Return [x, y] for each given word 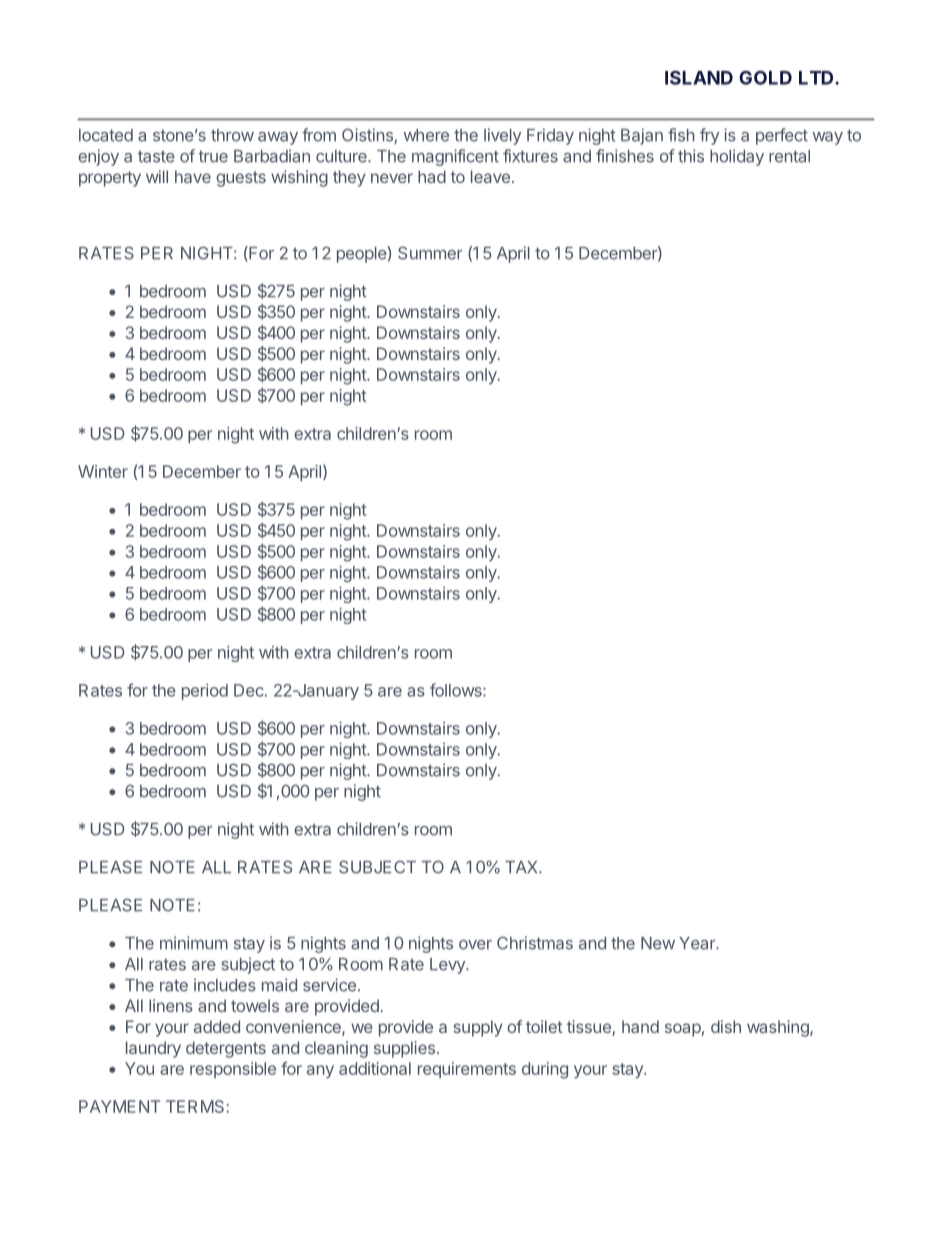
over [475, 945]
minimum [194, 943]
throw [232, 135]
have [193, 176]
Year [698, 943]
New [658, 943]
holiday [737, 157]
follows [457, 690]
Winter [103, 471]
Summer [430, 253]
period [205, 692]
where [426, 135]
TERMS [196, 1106]
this [691, 156]
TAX [522, 867]
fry [709, 136]
